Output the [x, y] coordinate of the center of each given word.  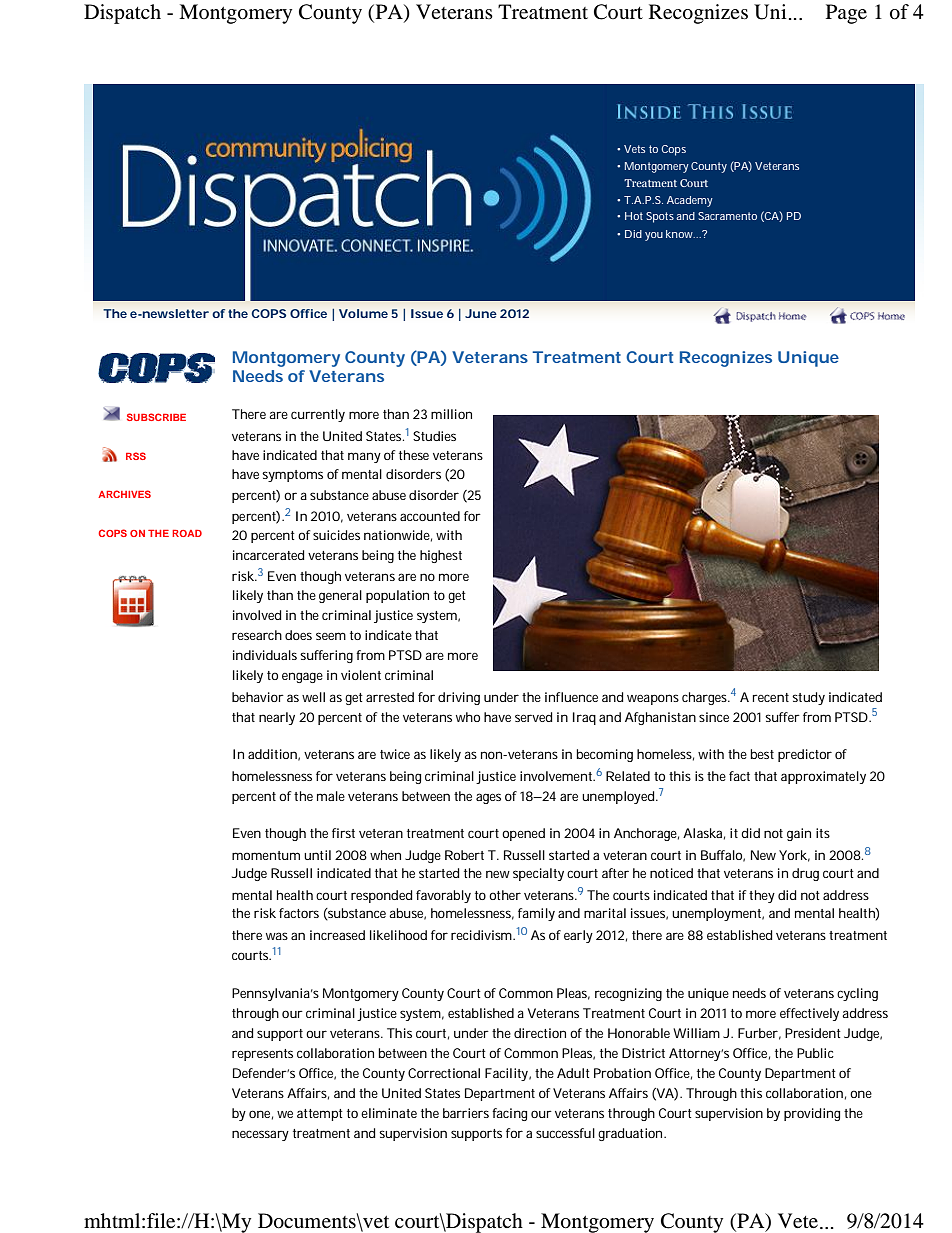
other [505, 895]
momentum [266, 855]
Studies [434, 436]
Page [846, 14]
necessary [260, 1135]
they [762, 896]
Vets [634, 149]
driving [459, 698]
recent [771, 697]
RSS [136, 456]
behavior [258, 697]
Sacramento [727, 216]
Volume [363, 313]
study [808, 698]
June [481, 313]
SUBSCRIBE [156, 417]
